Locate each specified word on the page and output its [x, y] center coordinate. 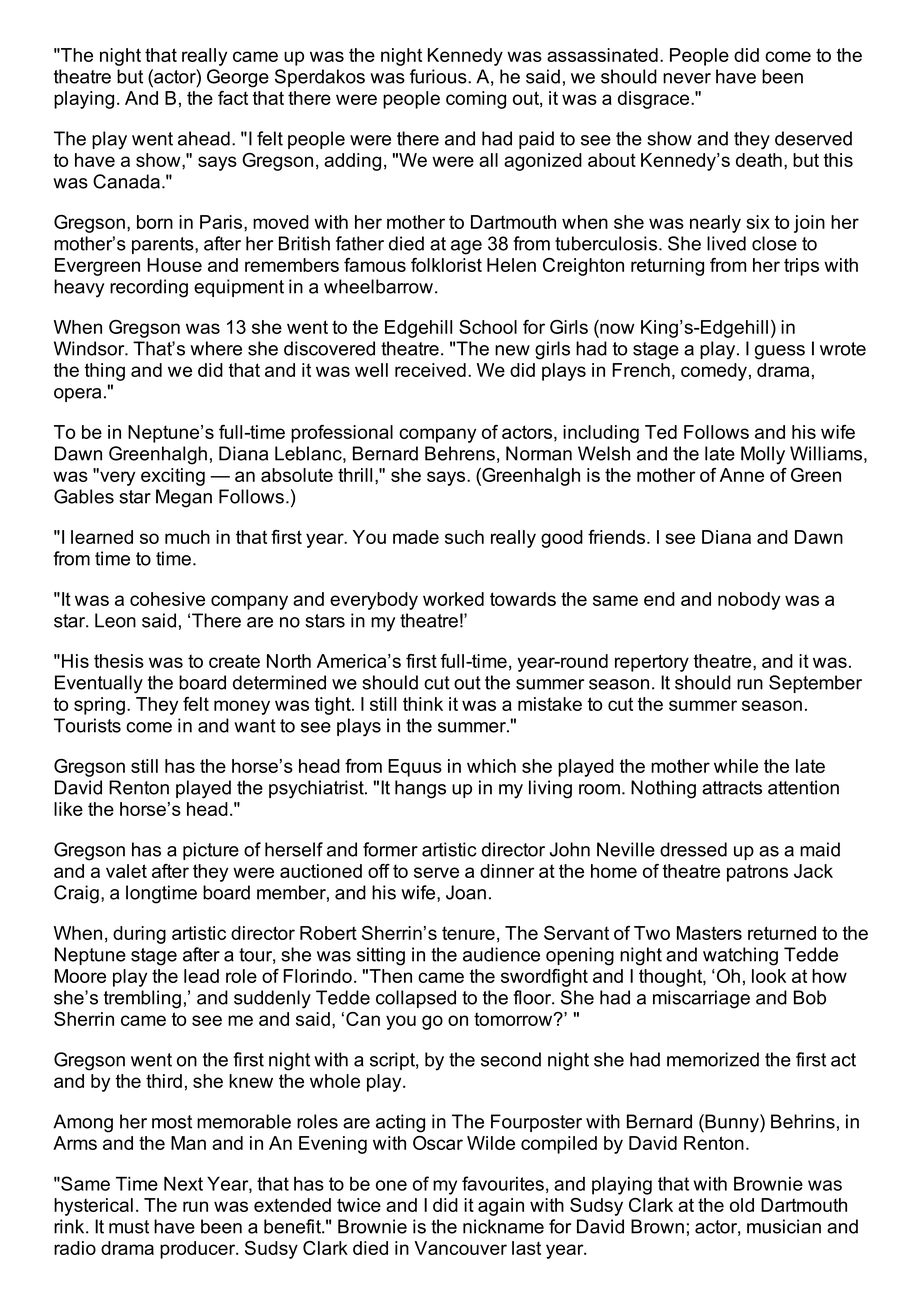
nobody [749, 601]
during [139, 935]
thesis [119, 661]
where [216, 348]
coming [476, 100]
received [430, 370]
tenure [468, 933]
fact [233, 98]
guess [780, 352]
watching [740, 956]
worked [453, 599]
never [687, 78]
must [129, 1227]
